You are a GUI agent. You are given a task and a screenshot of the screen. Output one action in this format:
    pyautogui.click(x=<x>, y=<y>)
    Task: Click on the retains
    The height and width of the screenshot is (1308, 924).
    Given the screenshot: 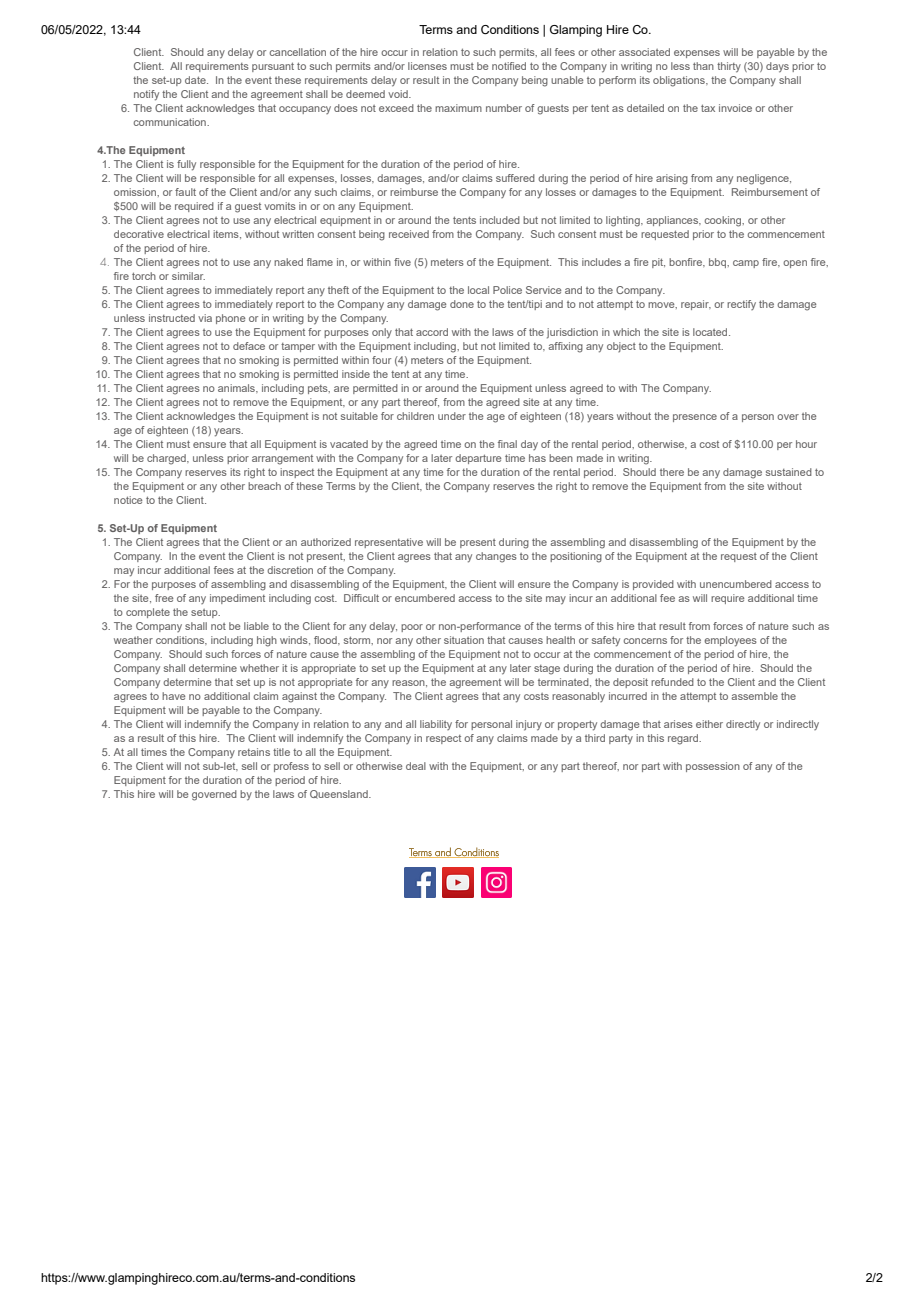 What is the action you would take?
    pyautogui.click(x=254, y=752)
